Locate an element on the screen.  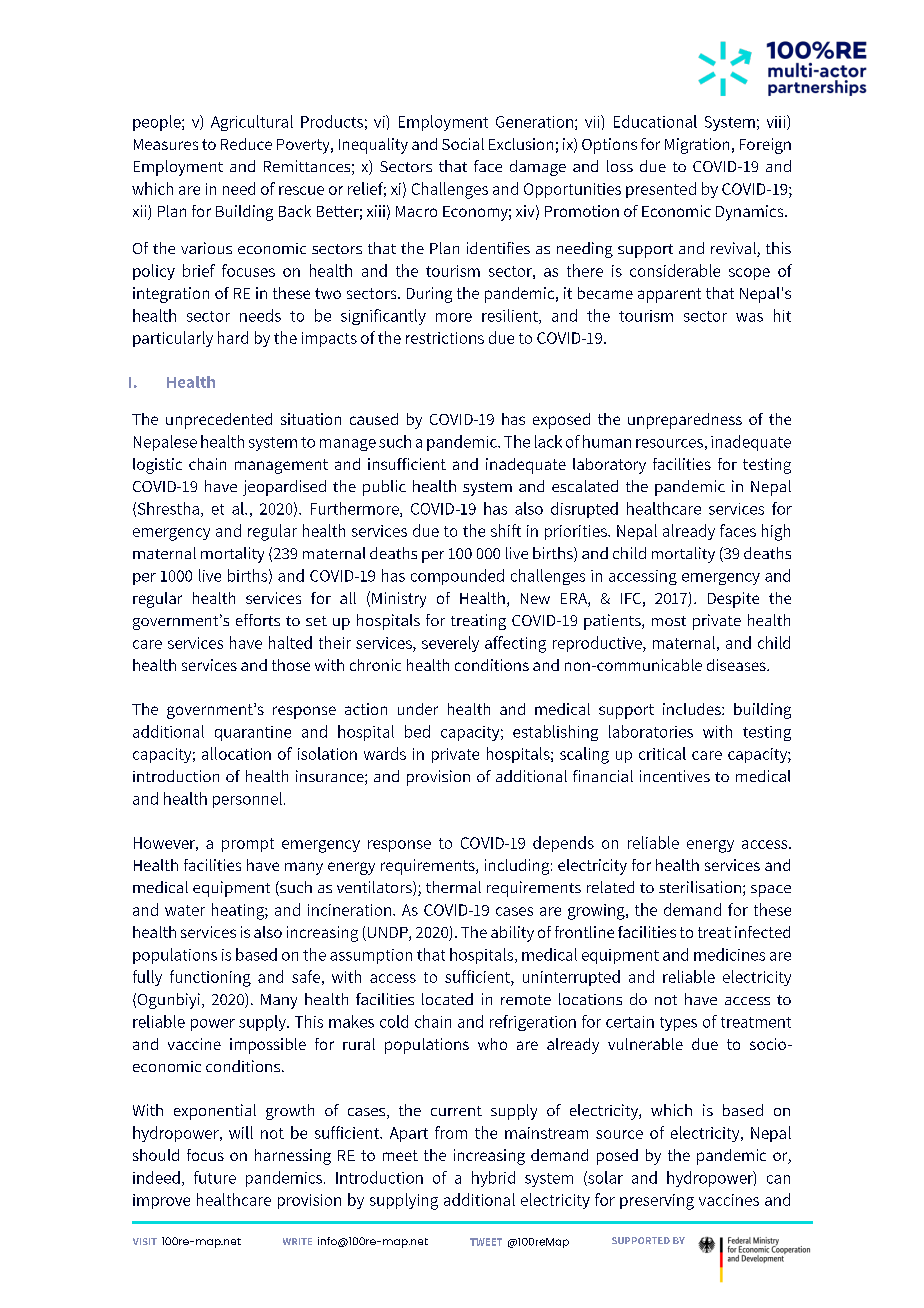
Migration is located at coordinates (697, 146).
